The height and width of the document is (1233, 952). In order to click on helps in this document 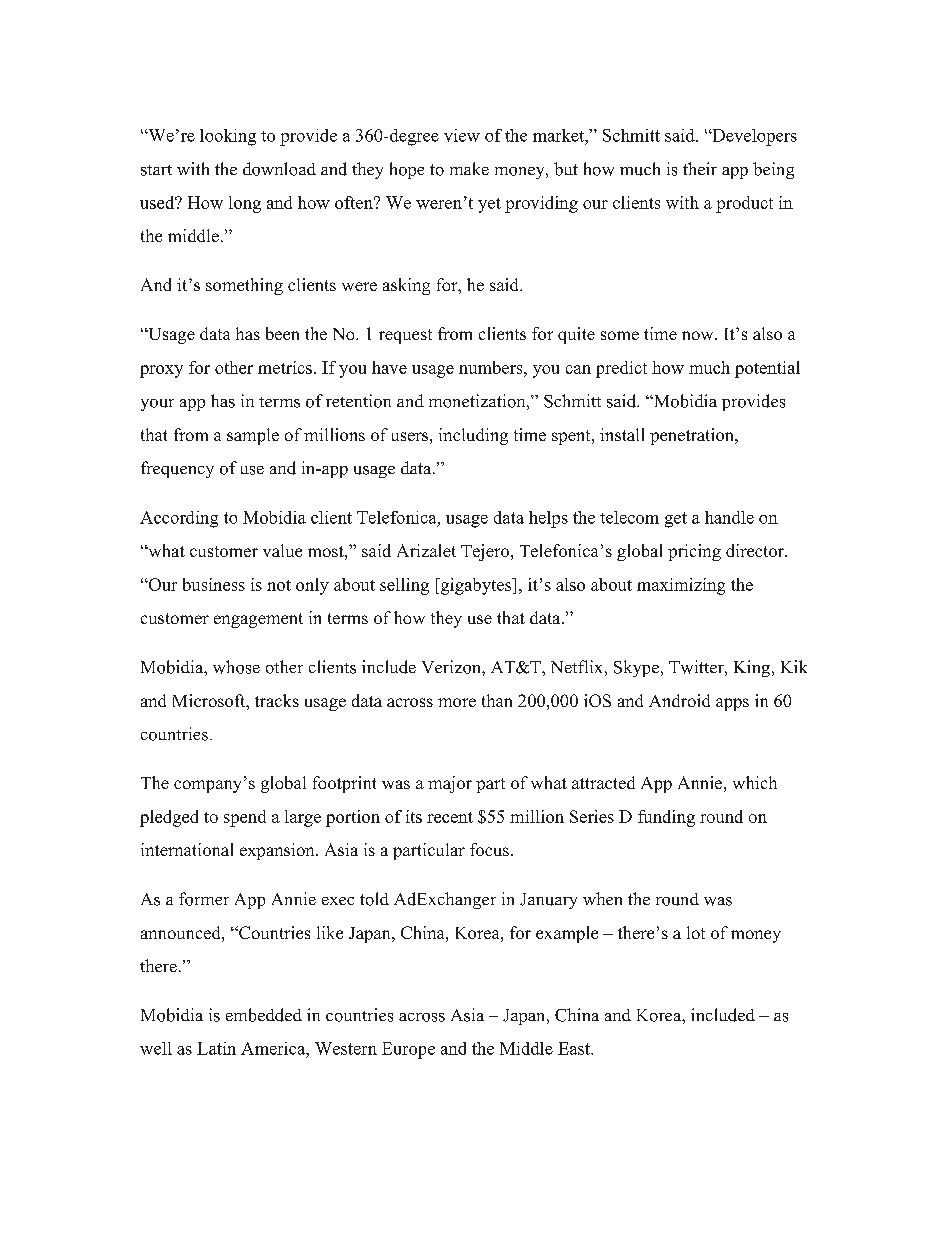, I will do `click(548, 519)`.
